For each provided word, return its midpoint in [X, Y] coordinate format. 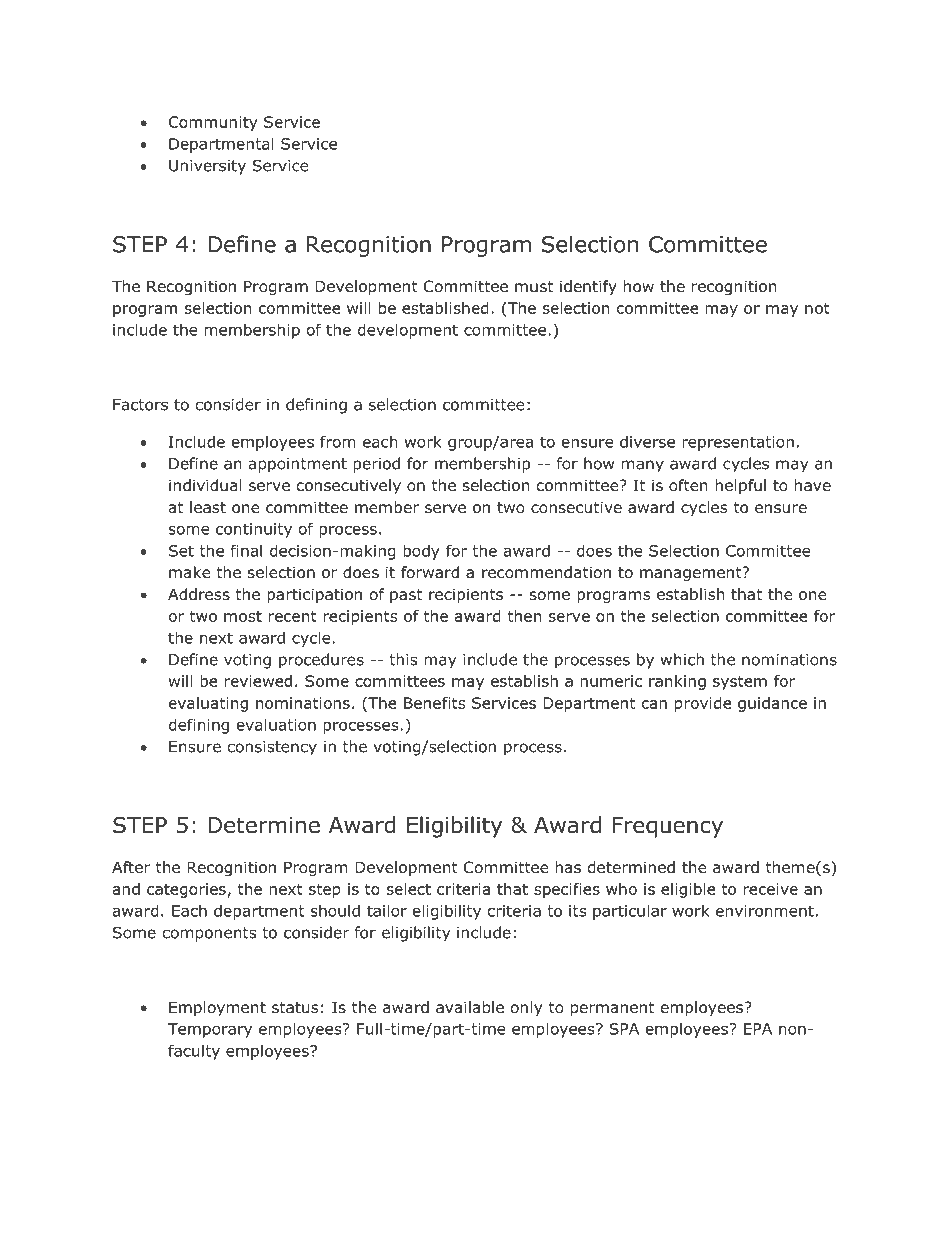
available [470, 1007]
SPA [624, 1029]
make [190, 572]
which [682, 659]
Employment [217, 1008]
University [207, 167]
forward [430, 572]
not [817, 308]
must [534, 287]
